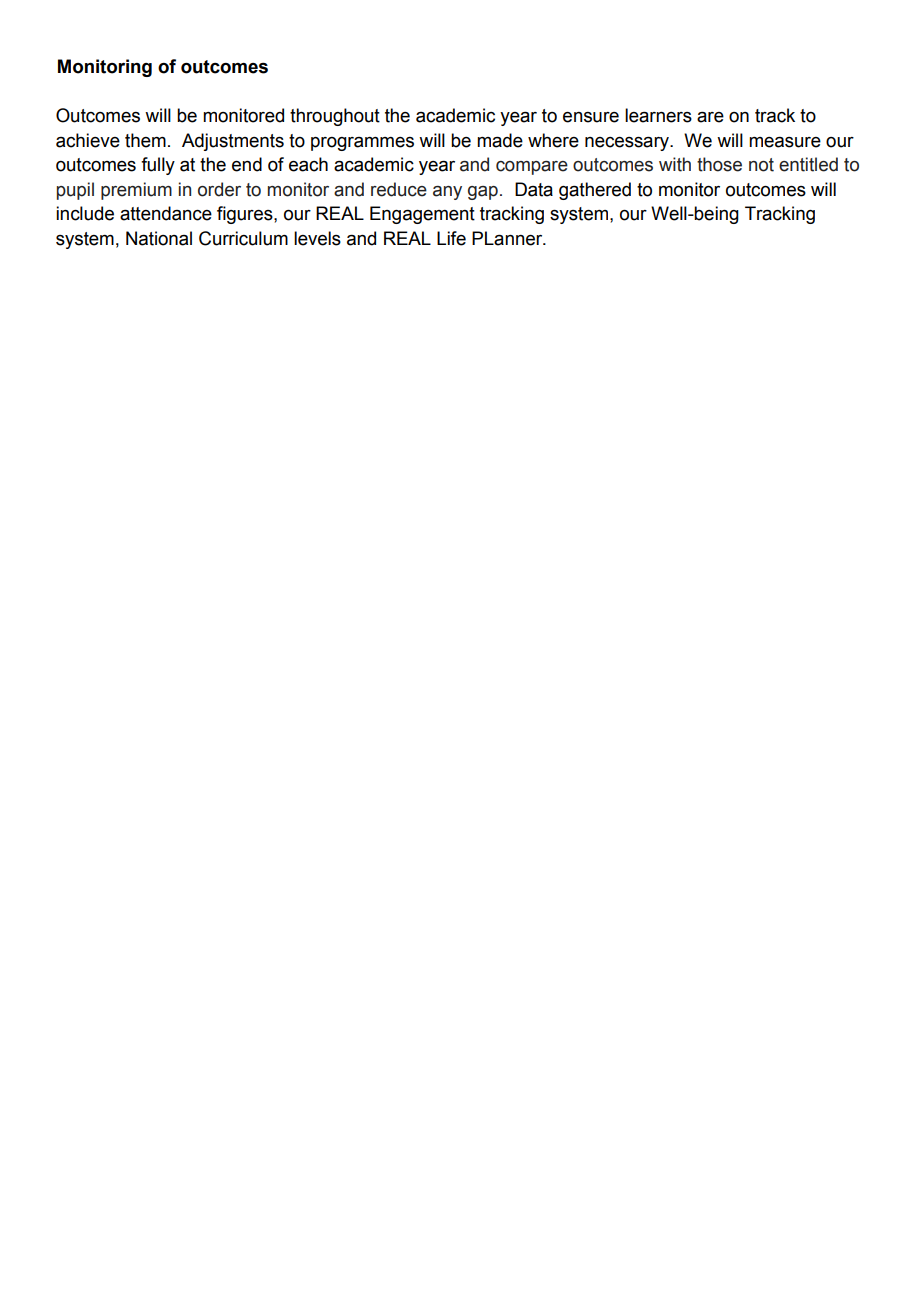  Describe the element at coordinates (451, 238) in the page. I see `Life` at that location.
